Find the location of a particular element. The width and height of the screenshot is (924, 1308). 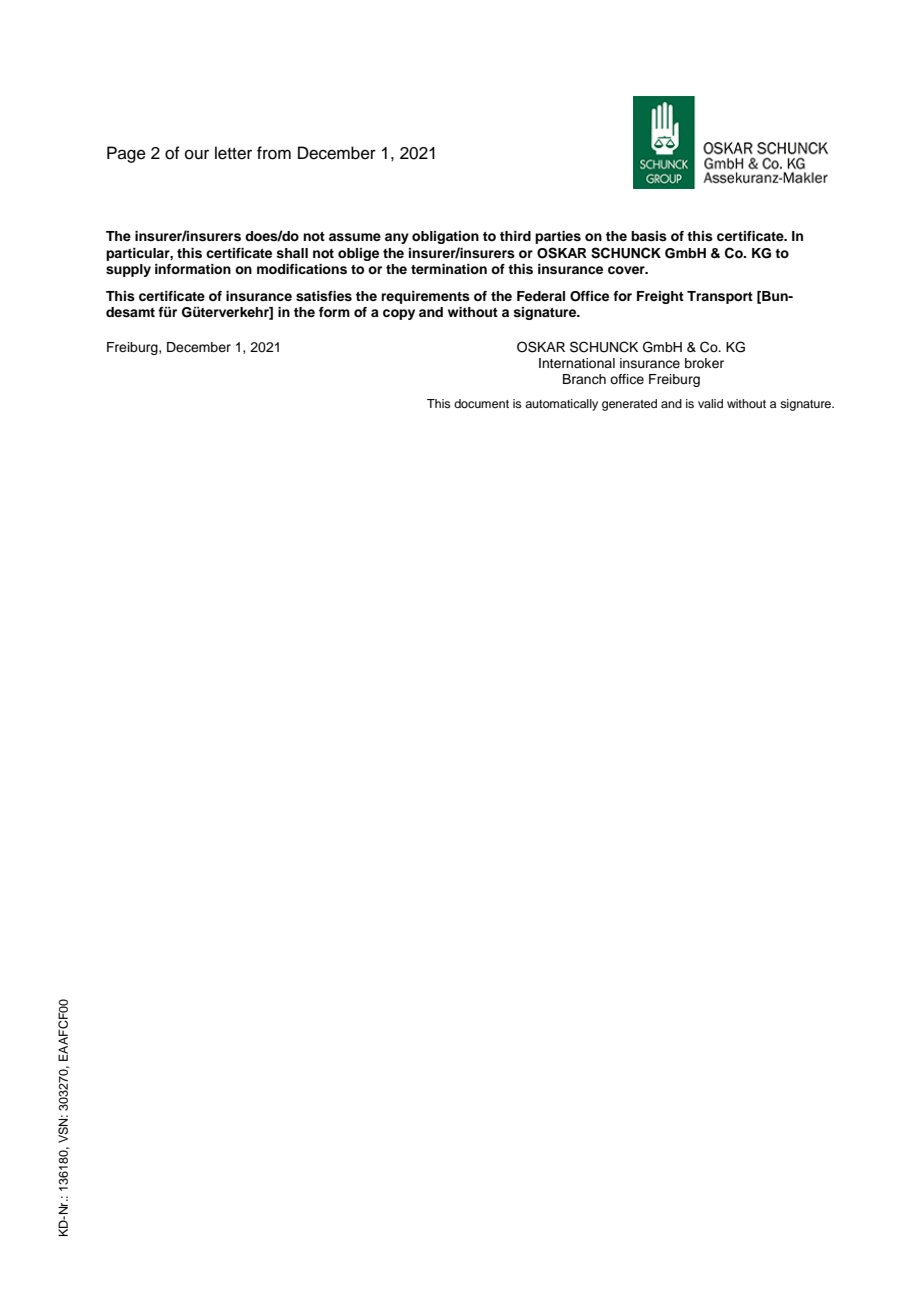

automatically is located at coordinates (561, 405).
